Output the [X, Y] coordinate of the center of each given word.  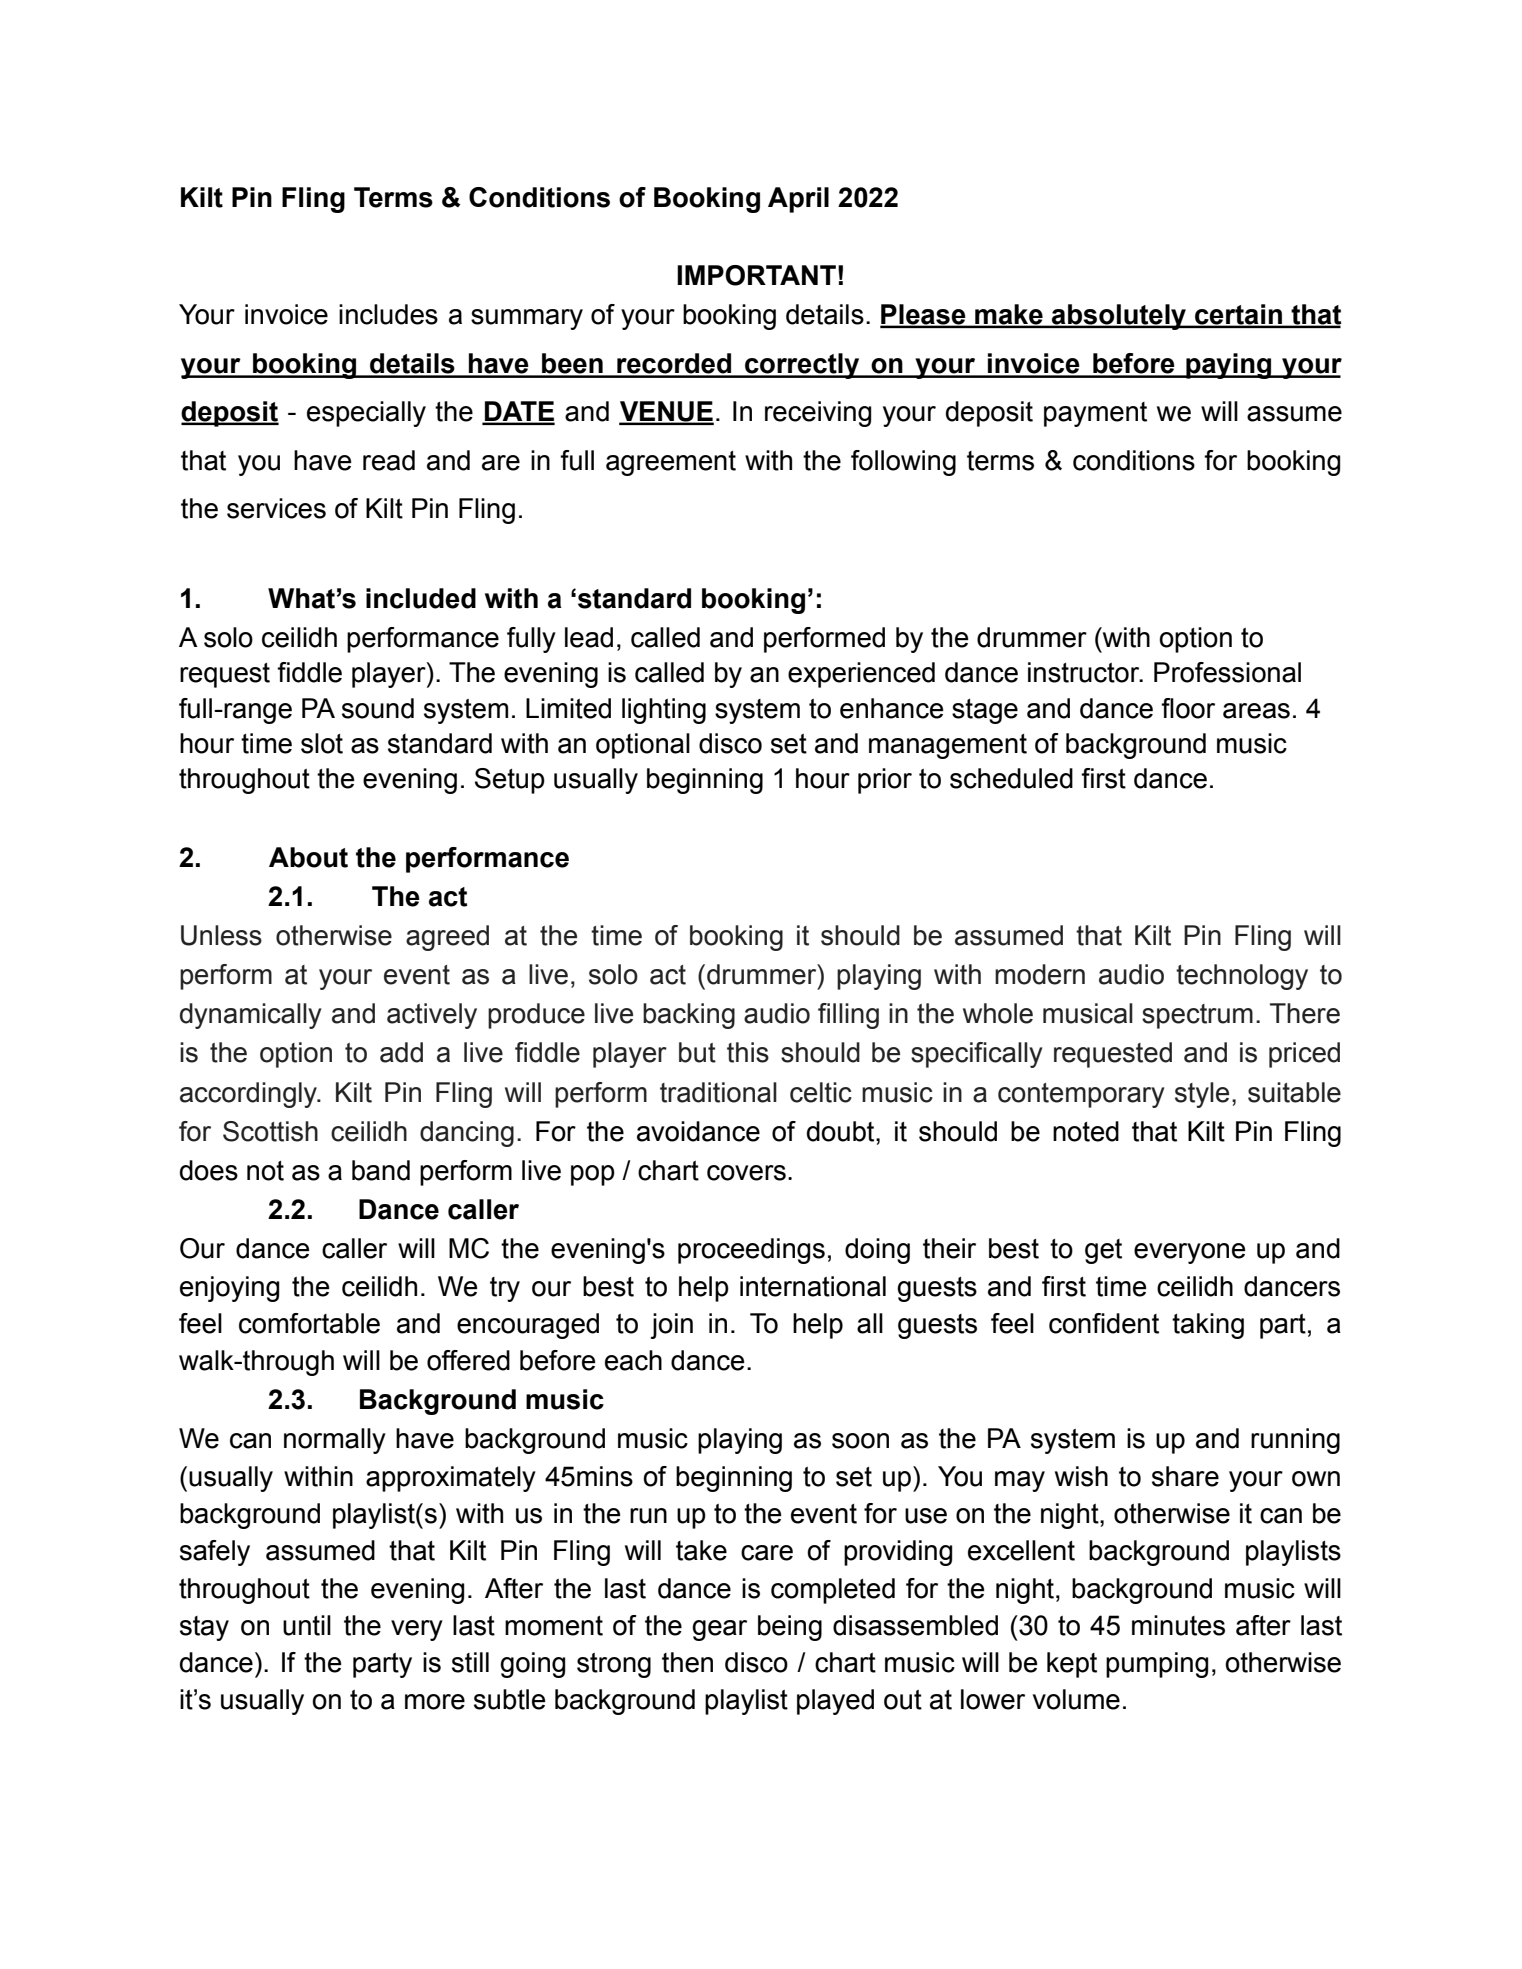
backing [689, 1016]
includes [388, 314]
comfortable [309, 1323]
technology [1242, 977]
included [421, 598]
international [813, 1286]
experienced [861, 675]
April [798, 200]
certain [1238, 315]
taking [1208, 1326]
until [307, 1625]
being [790, 1628]
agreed [447, 938]
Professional [1227, 672]
